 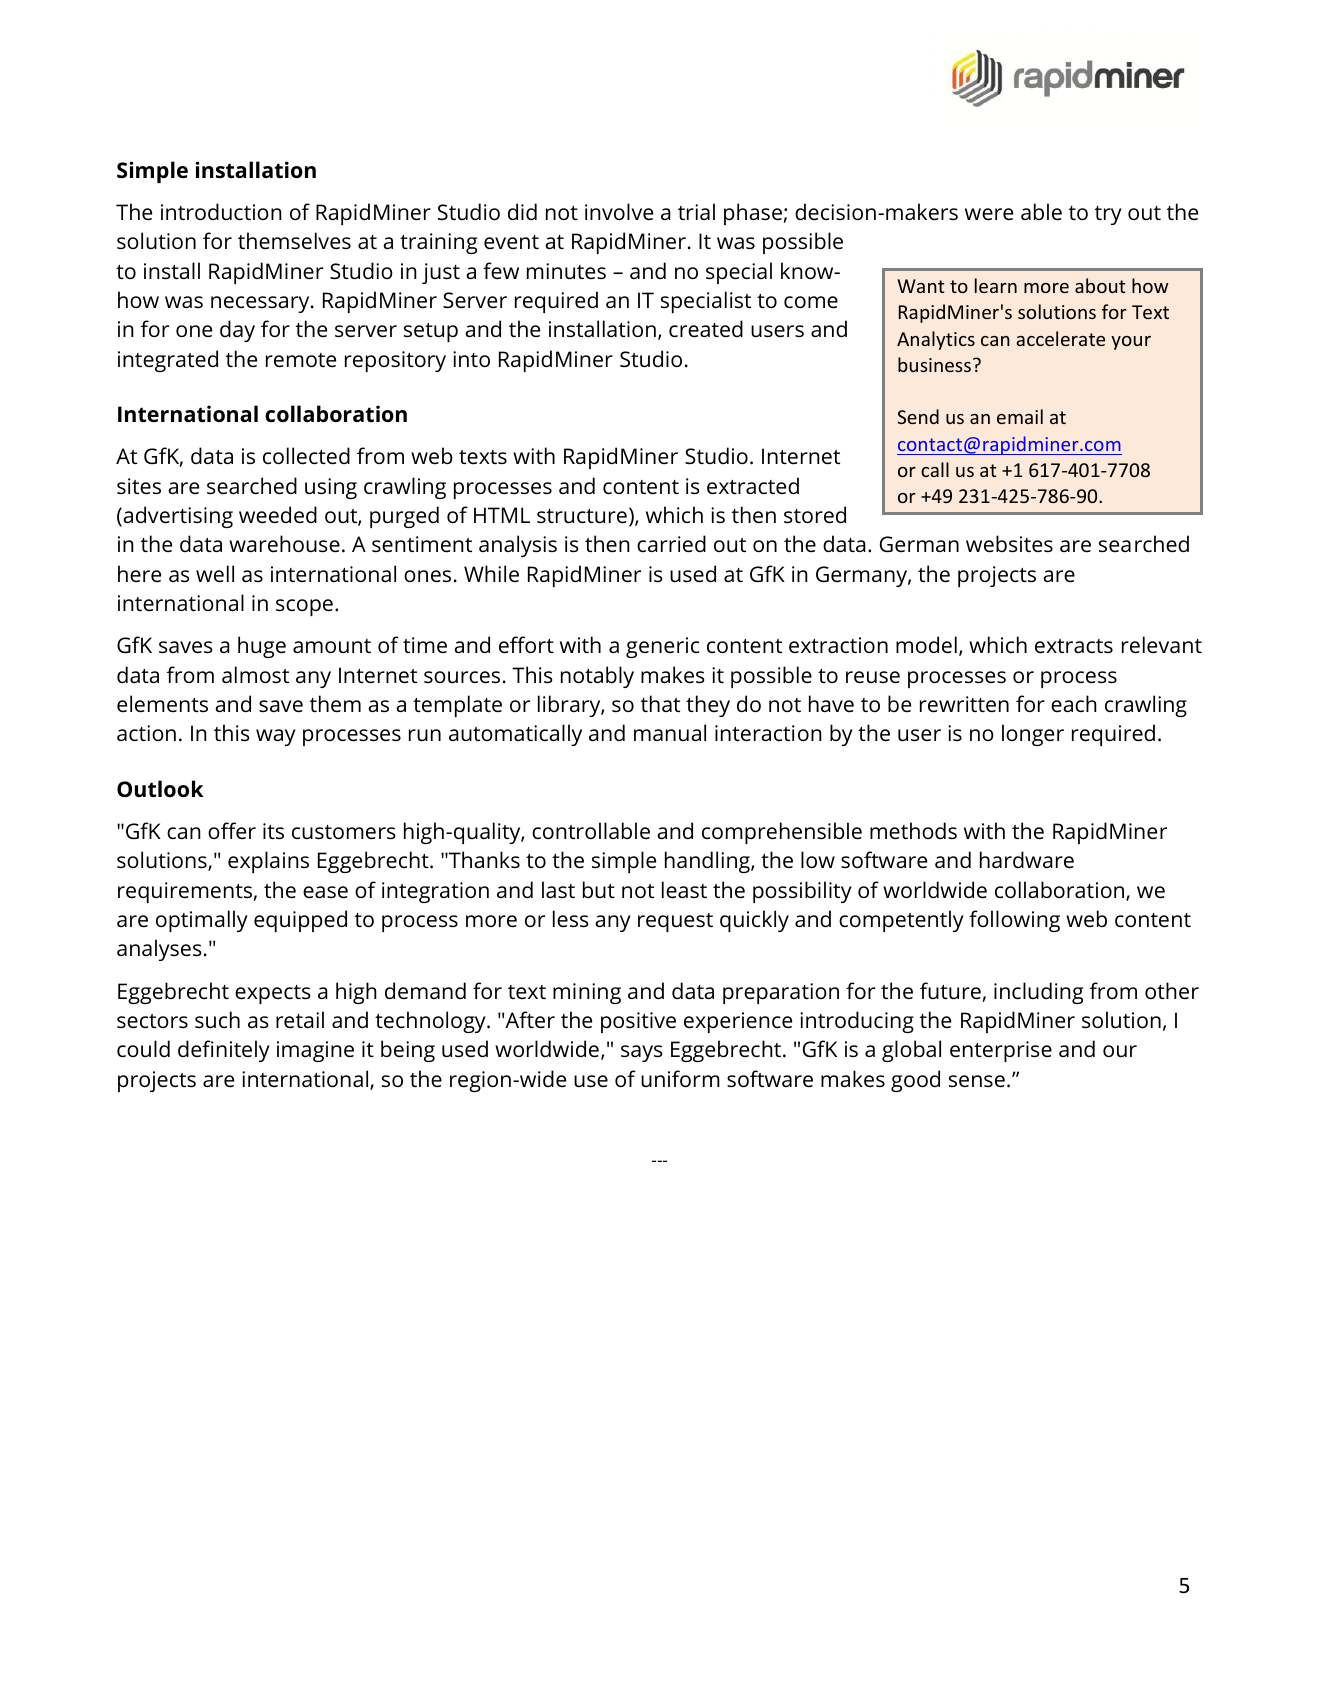 What do you see at coordinates (1108, 215) in the page?
I see `try` at bounding box center [1108, 215].
